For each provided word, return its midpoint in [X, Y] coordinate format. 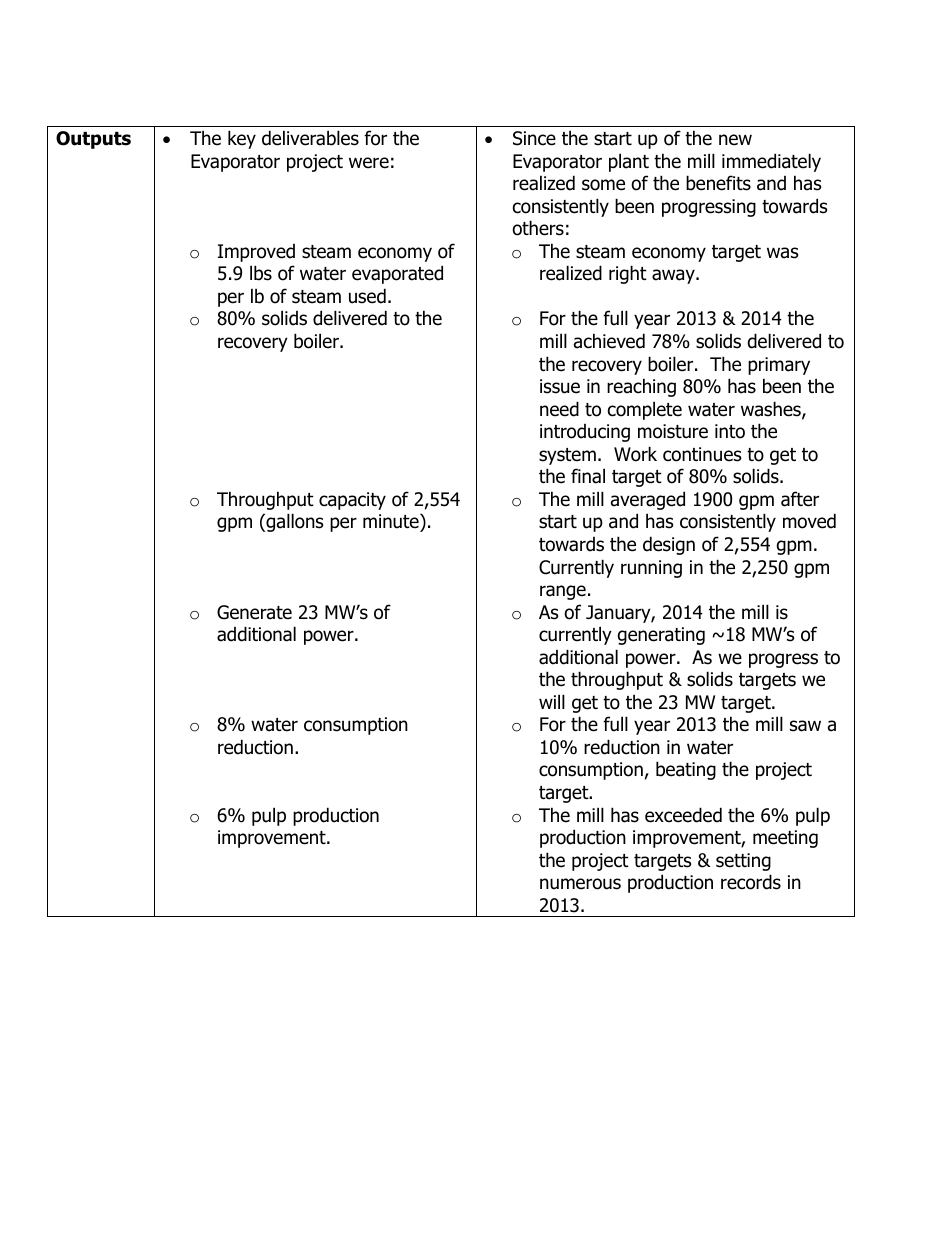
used [367, 296]
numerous [580, 884]
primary [779, 366]
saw [805, 726]
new [735, 140]
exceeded [683, 815]
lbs [261, 273]
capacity [352, 501]
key [242, 139]
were [369, 163]
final [588, 476]
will [552, 701]
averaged [648, 500]
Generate [254, 612]
